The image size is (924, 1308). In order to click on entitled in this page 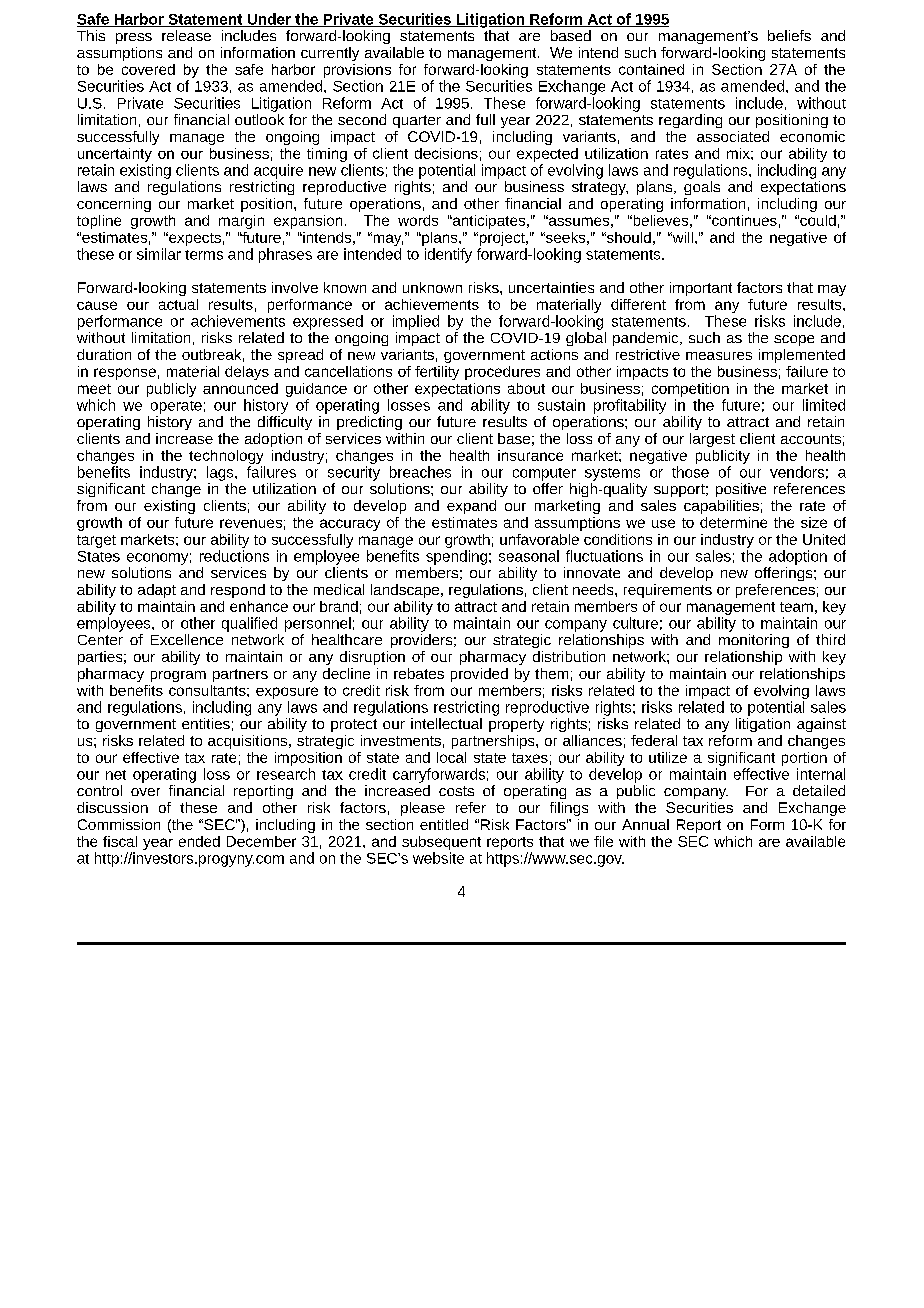, I will do `click(444, 824)`.
